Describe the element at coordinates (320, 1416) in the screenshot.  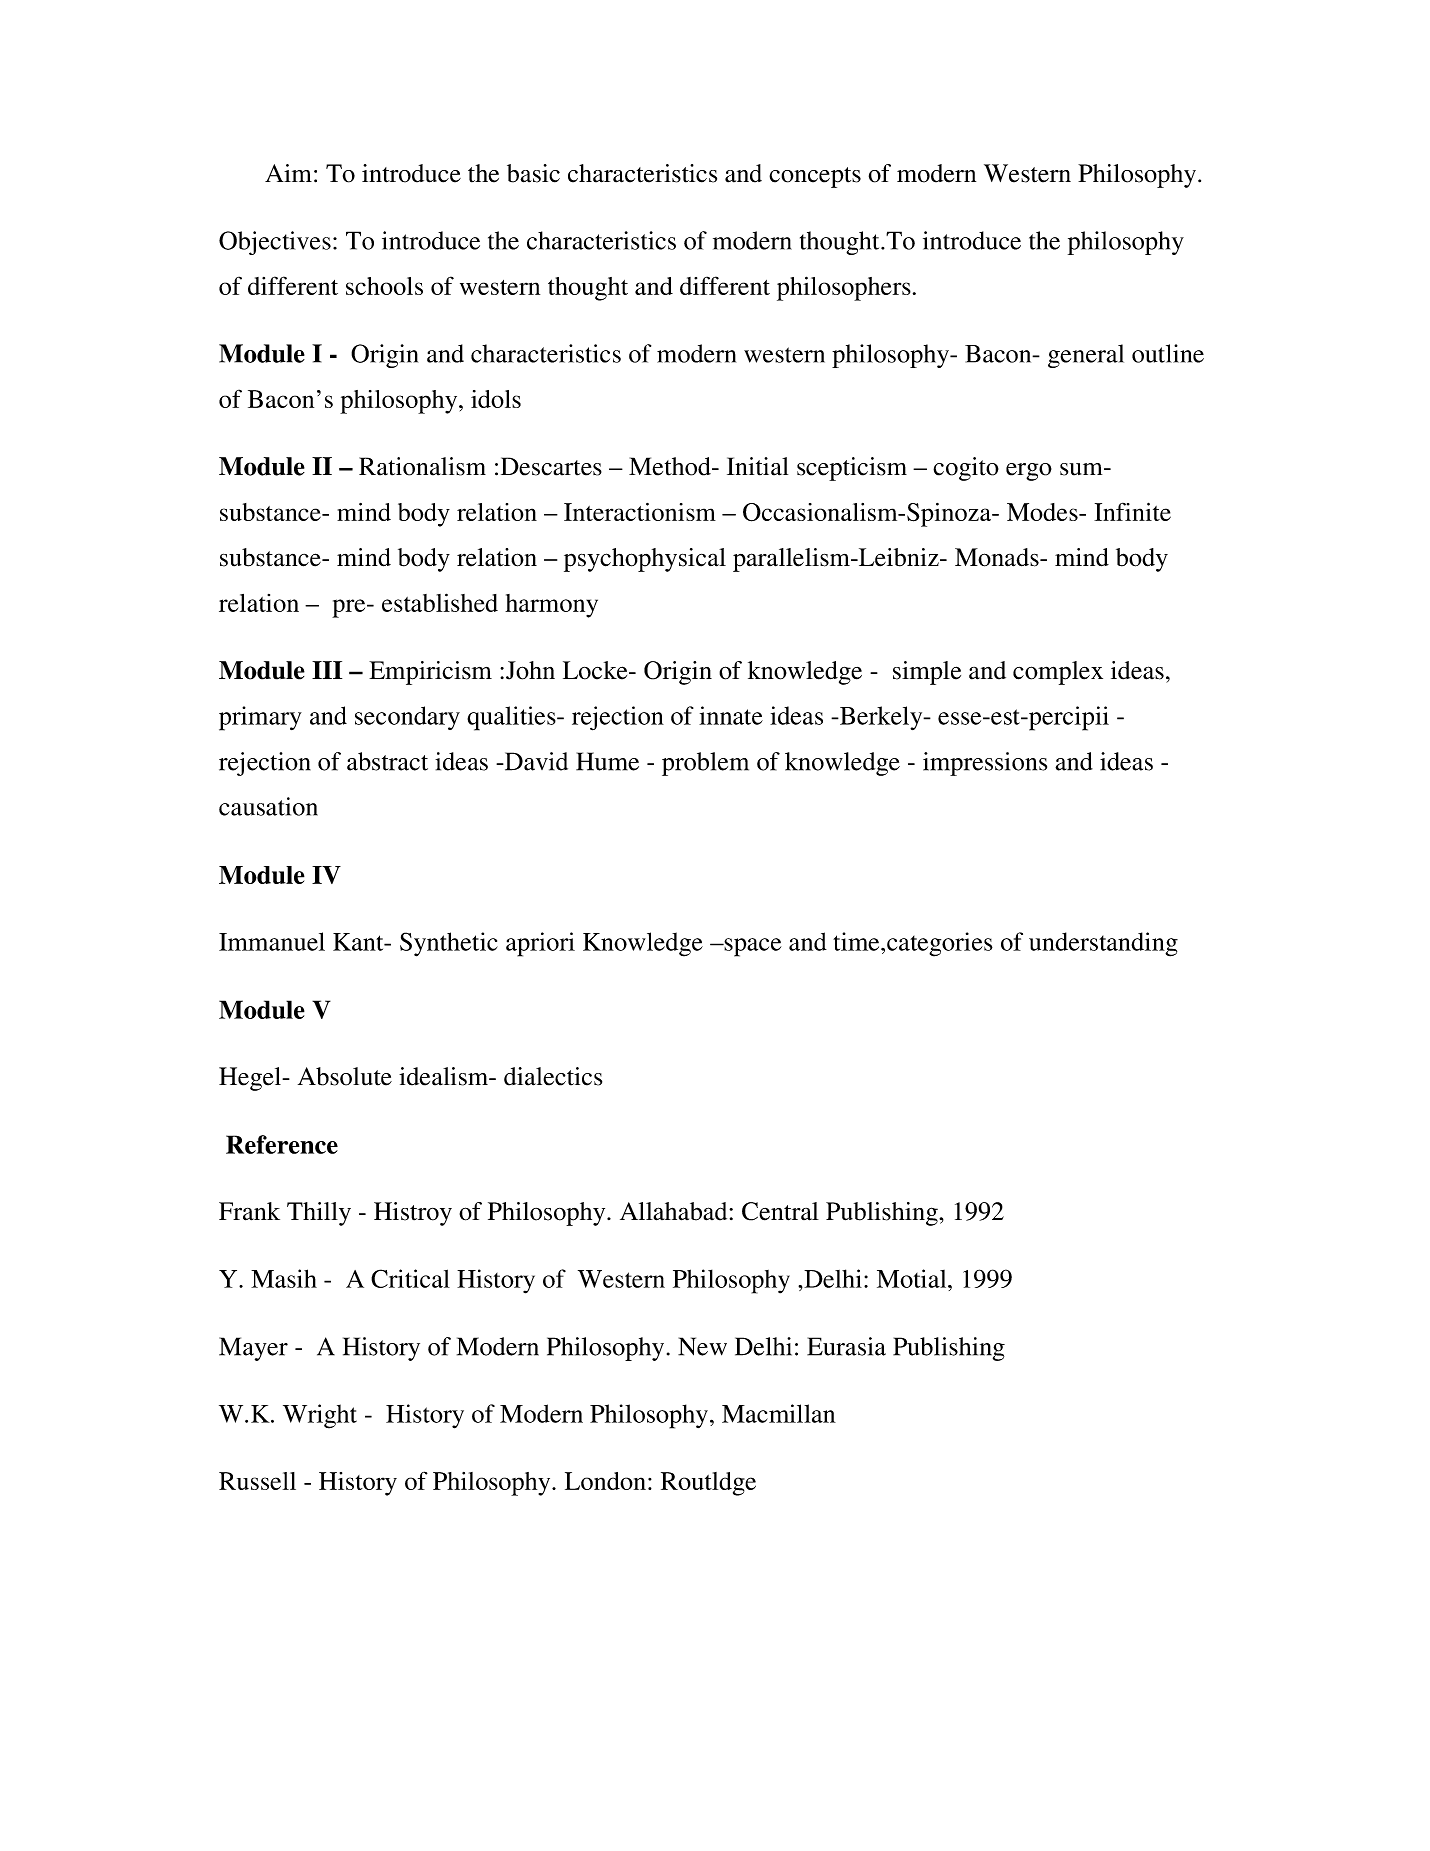
I see `Wright` at that location.
